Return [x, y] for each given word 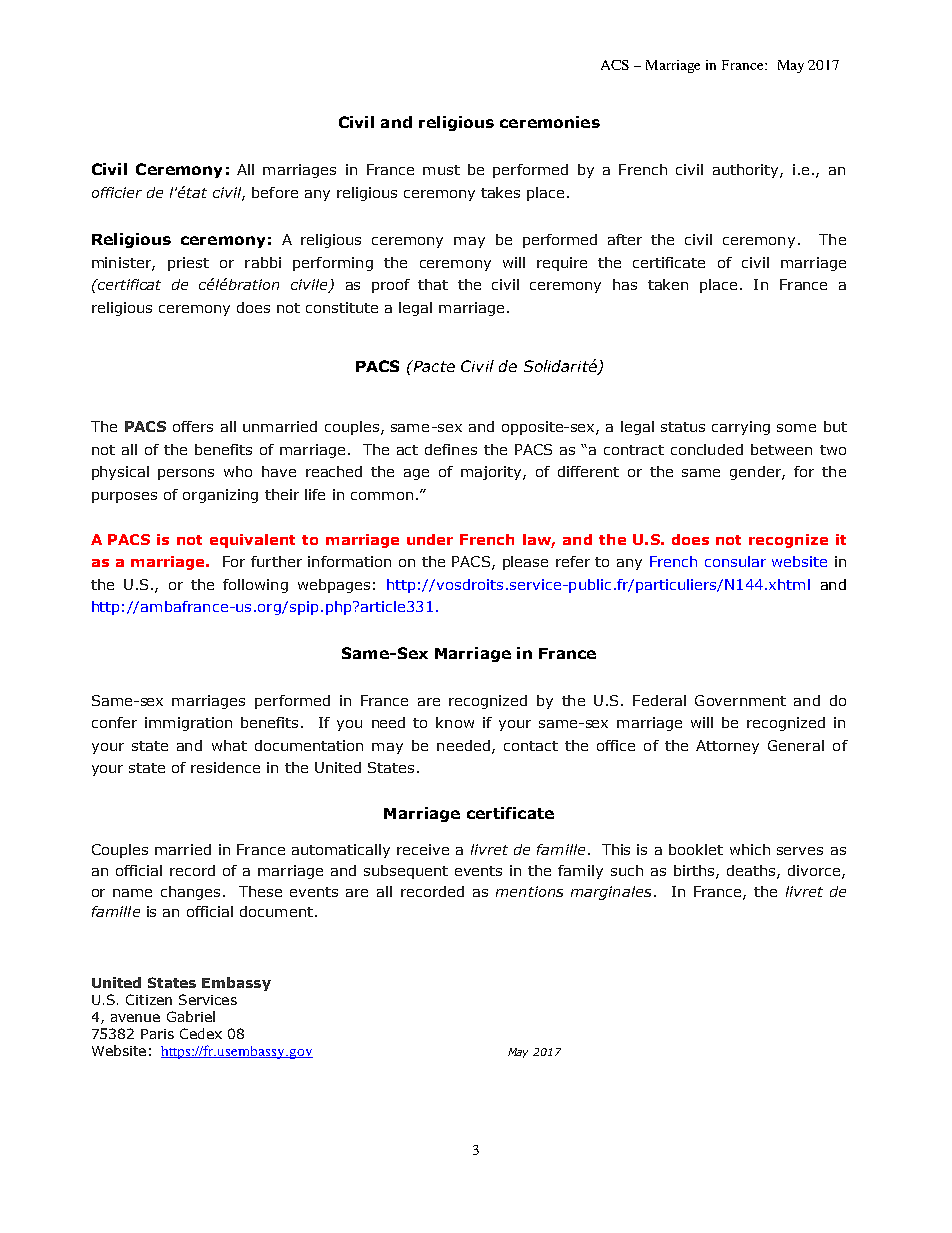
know [455, 722]
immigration [188, 724]
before [275, 192]
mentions [529, 891]
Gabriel [191, 1016]
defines [451, 449]
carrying [741, 428]
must [441, 170]
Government [740, 700]
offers [193, 426]
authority [747, 171]
